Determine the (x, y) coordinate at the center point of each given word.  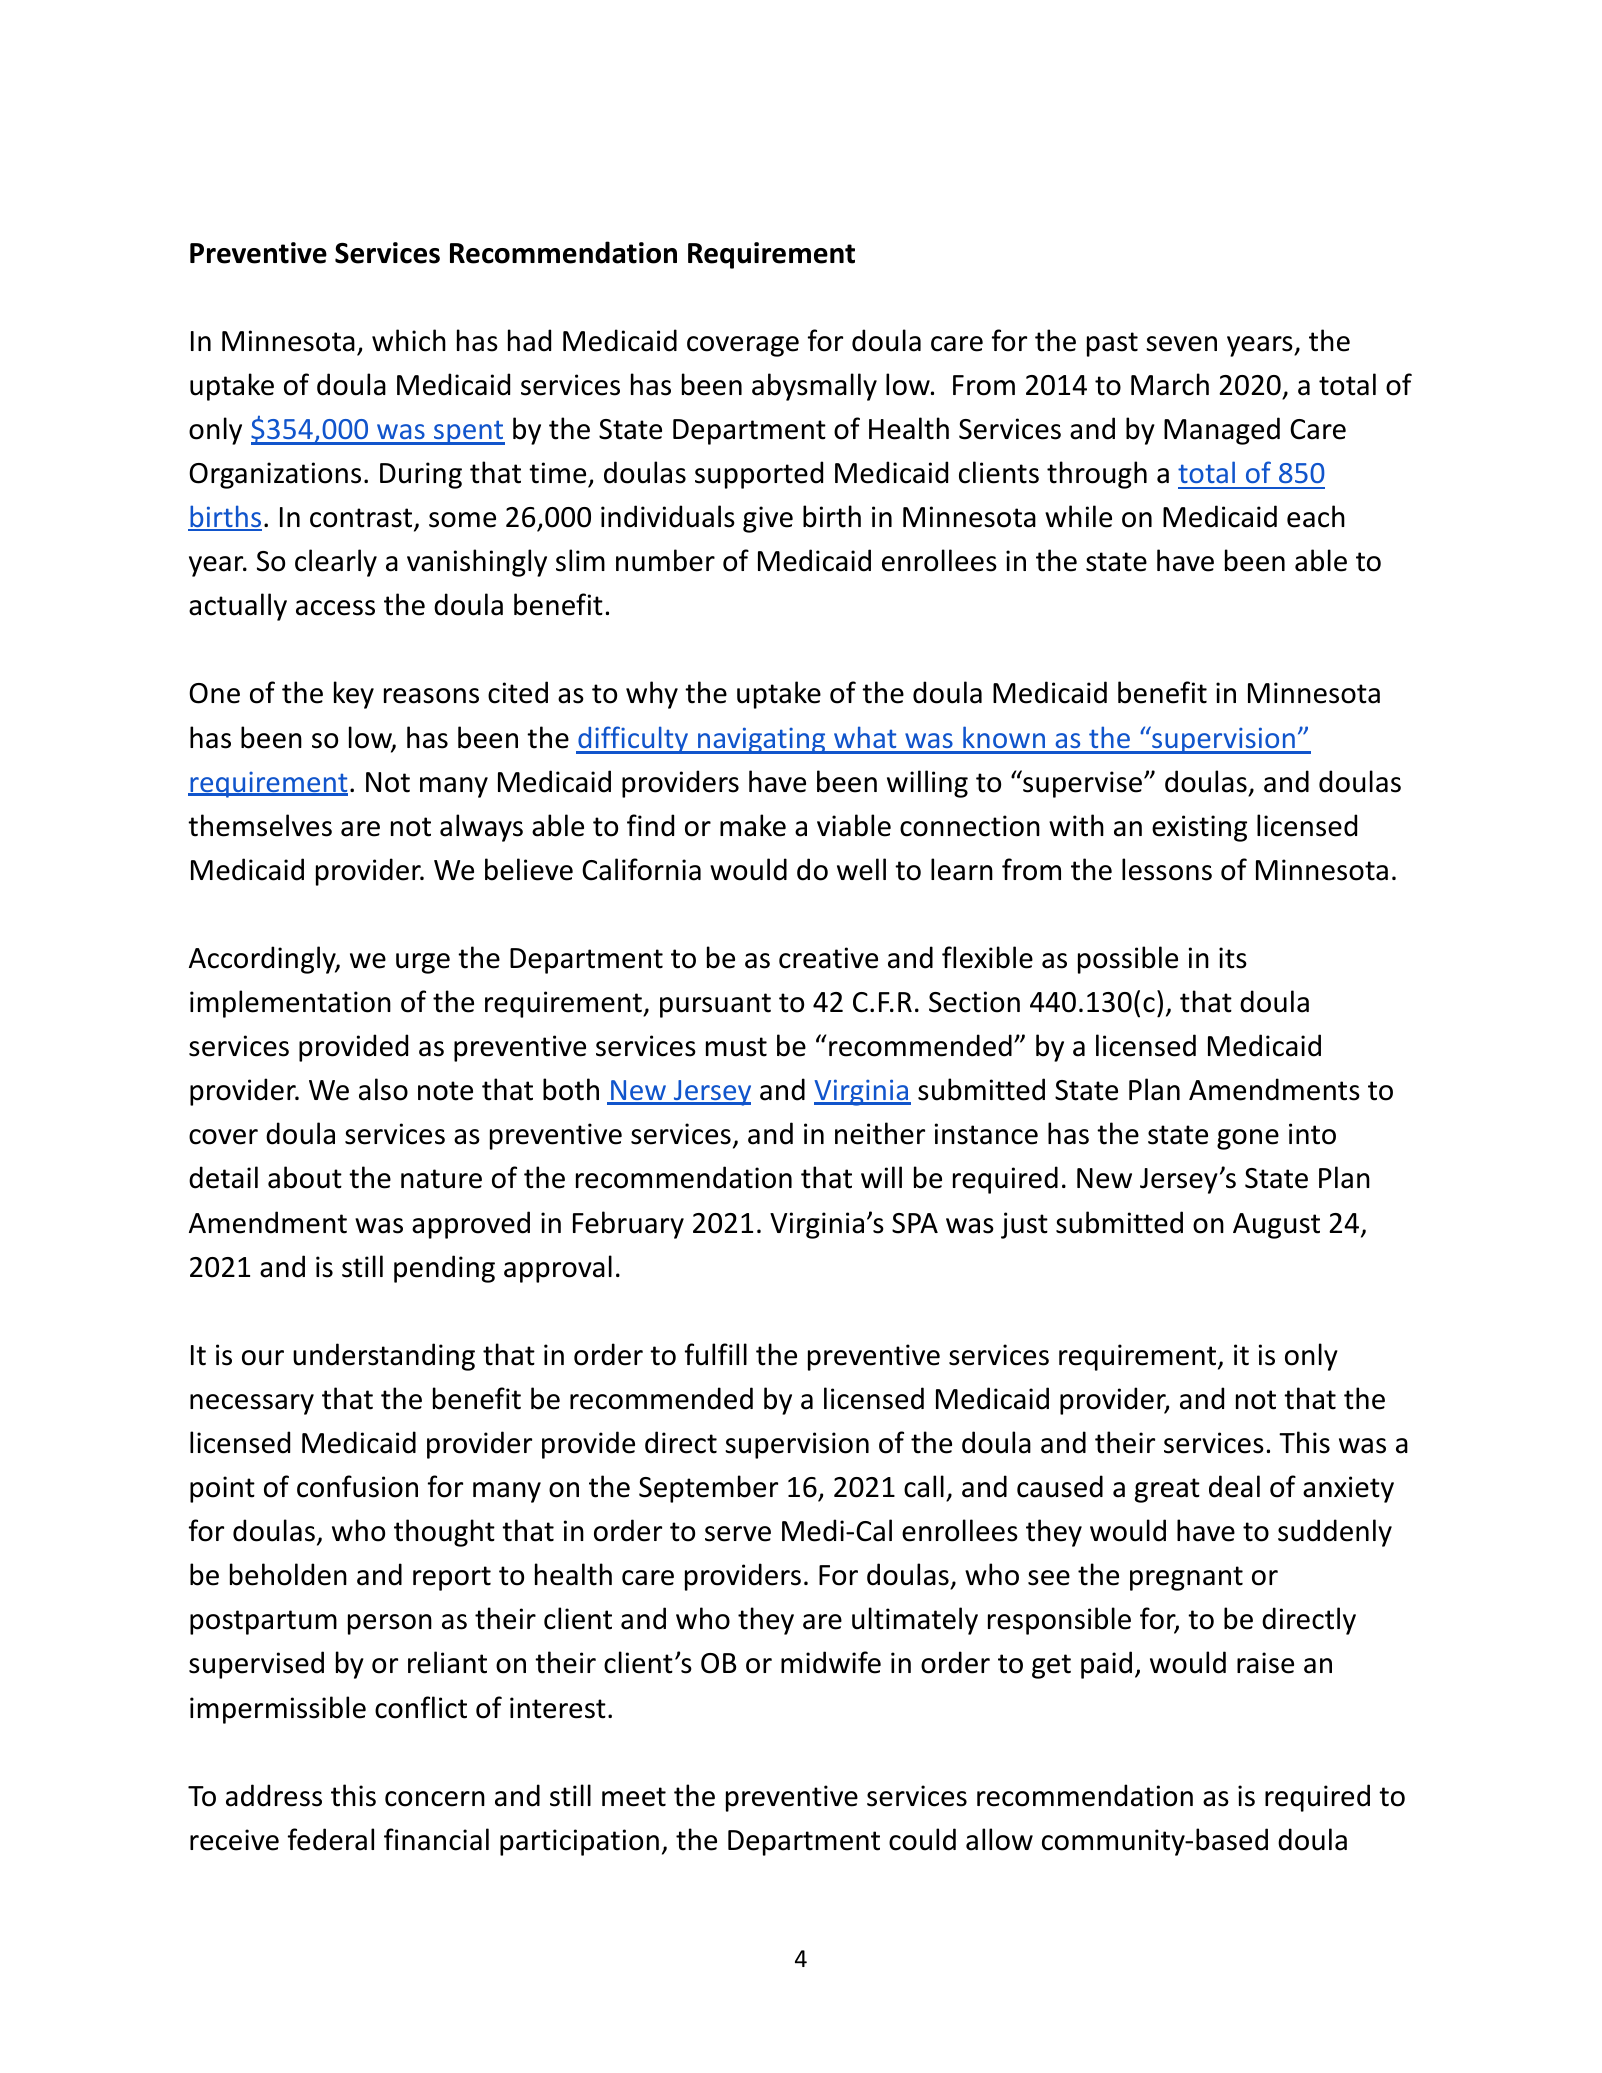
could (922, 1839)
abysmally (814, 387)
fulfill (716, 1354)
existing (1199, 828)
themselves (260, 825)
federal (331, 1839)
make (753, 825)
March (1170, 384)
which (409, 340)
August (1276, 1226)
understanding (384, 1357)
